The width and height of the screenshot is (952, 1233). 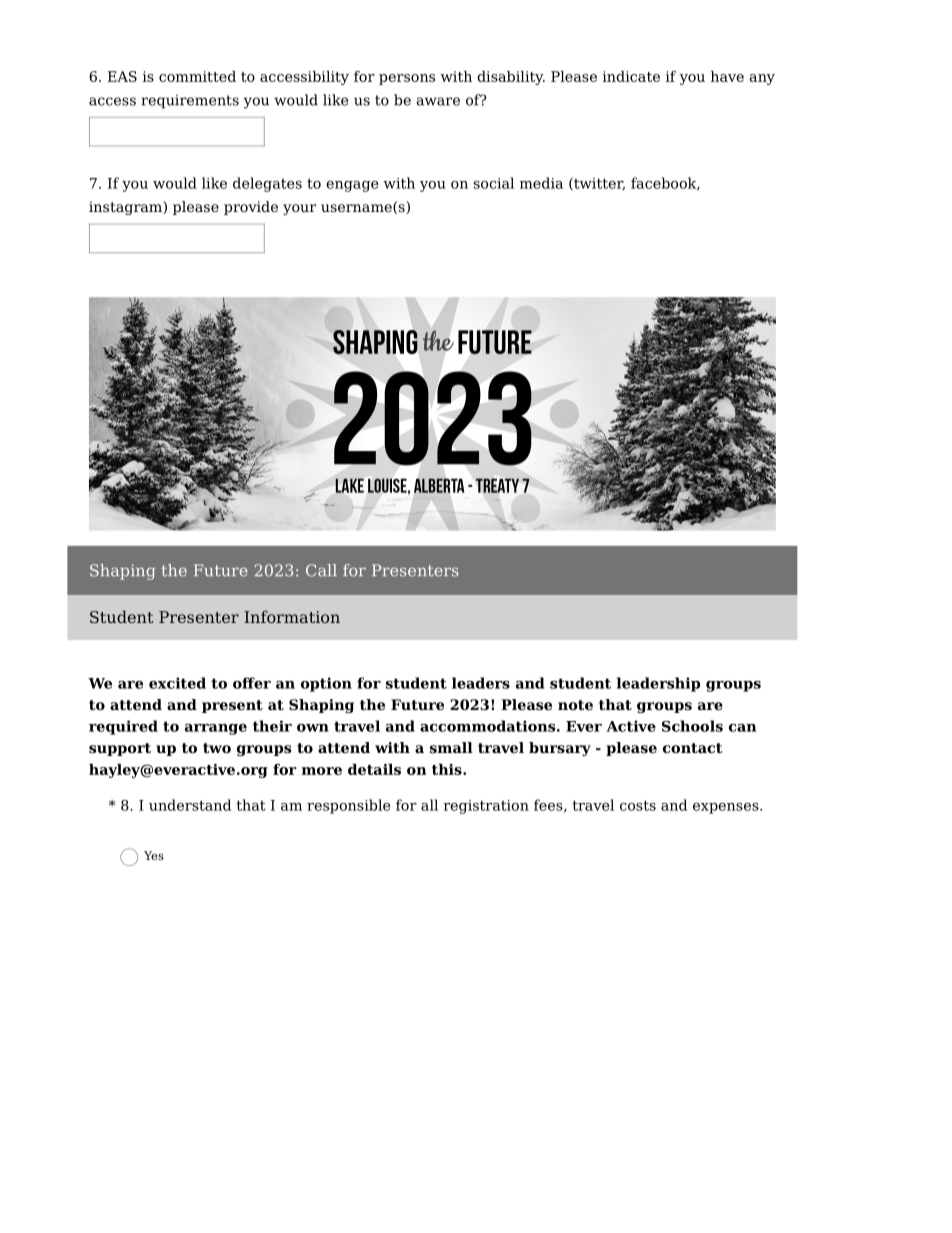 I want to click on Call, so click(x=321, y=570).
